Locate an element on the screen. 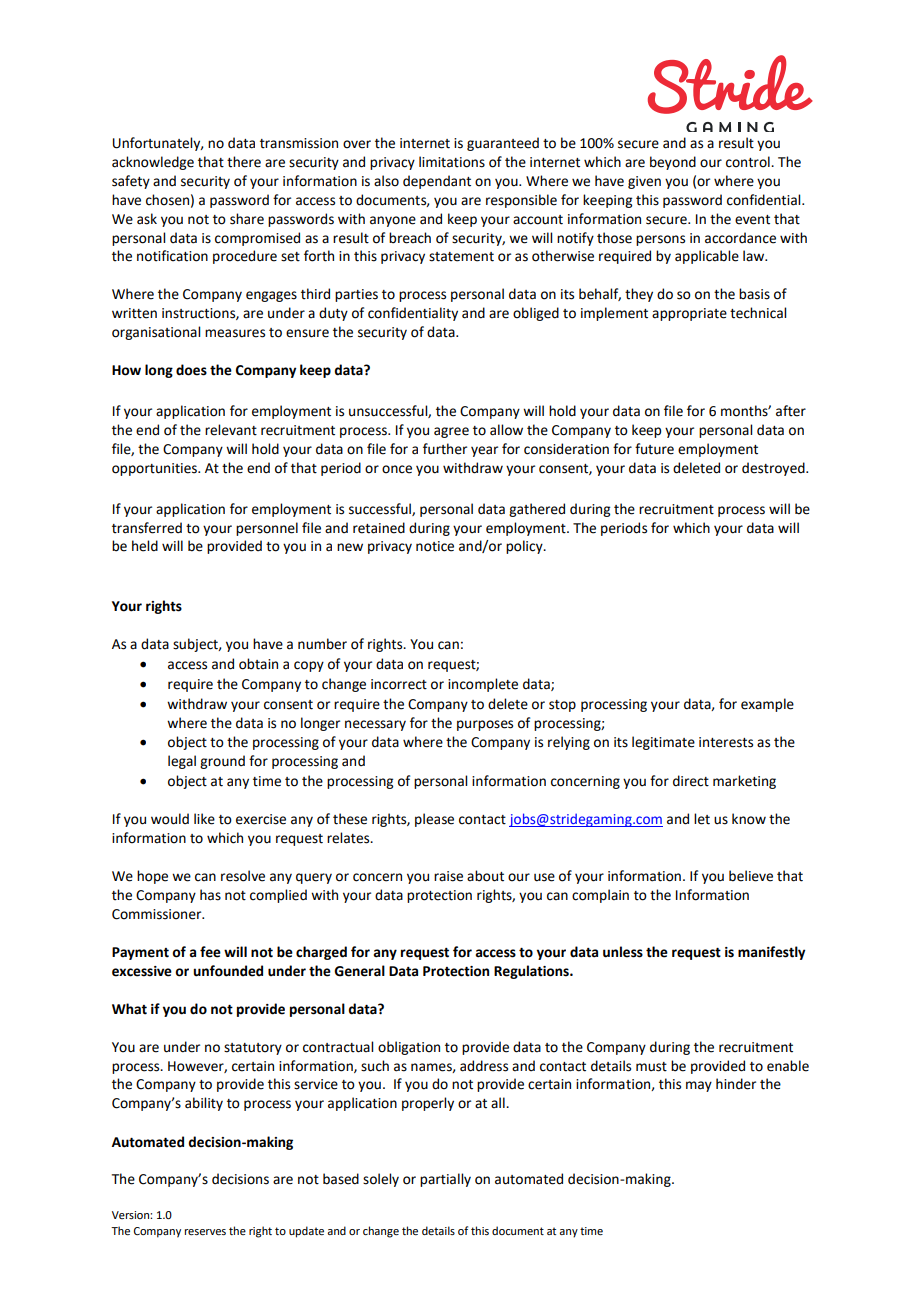 The height and width of the screenshot is (1308, 924). partially is located at coordinates (445, 1180).
